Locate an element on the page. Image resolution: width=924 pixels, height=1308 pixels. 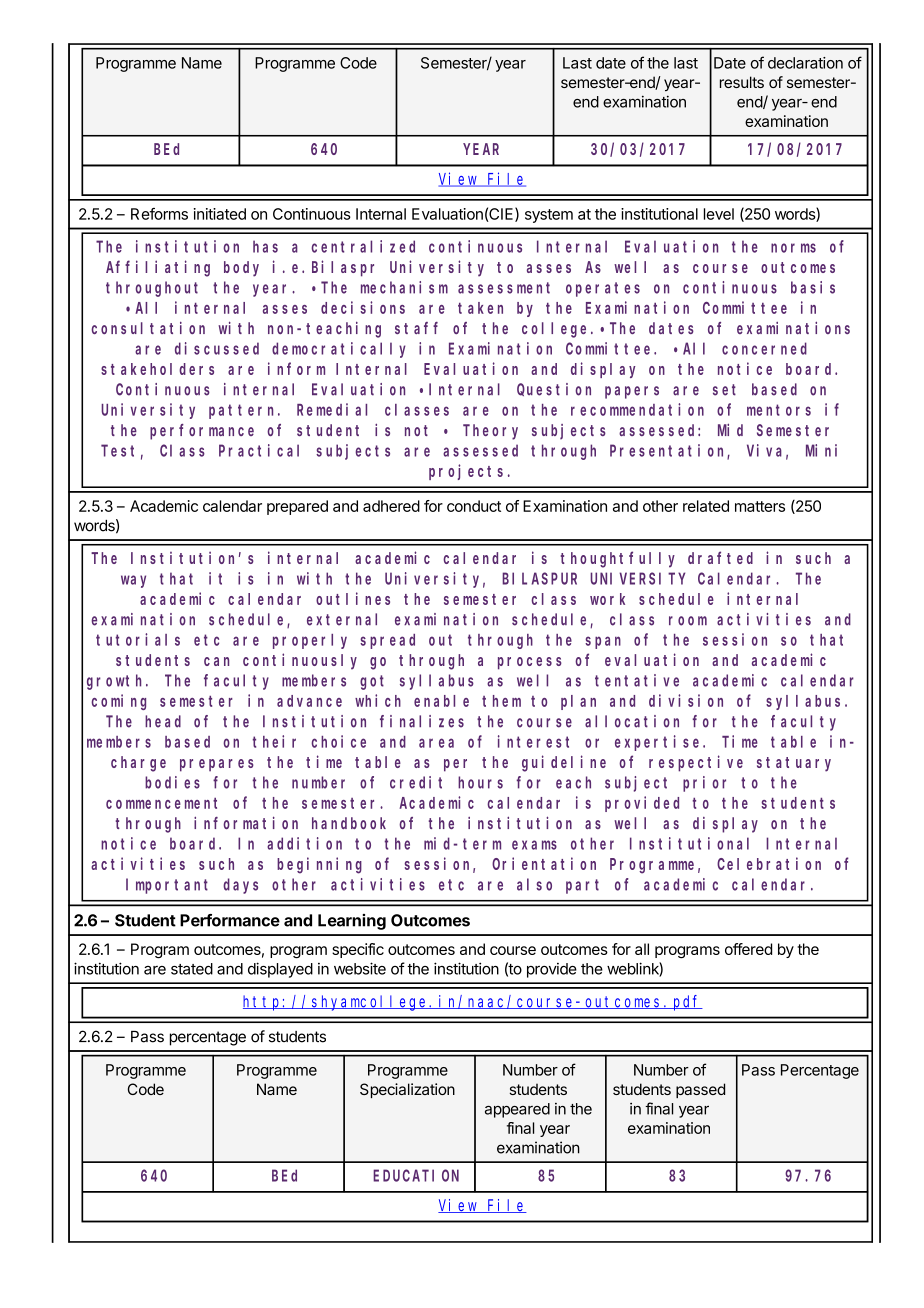
Specialization is located at coordinates (407, 1090).
